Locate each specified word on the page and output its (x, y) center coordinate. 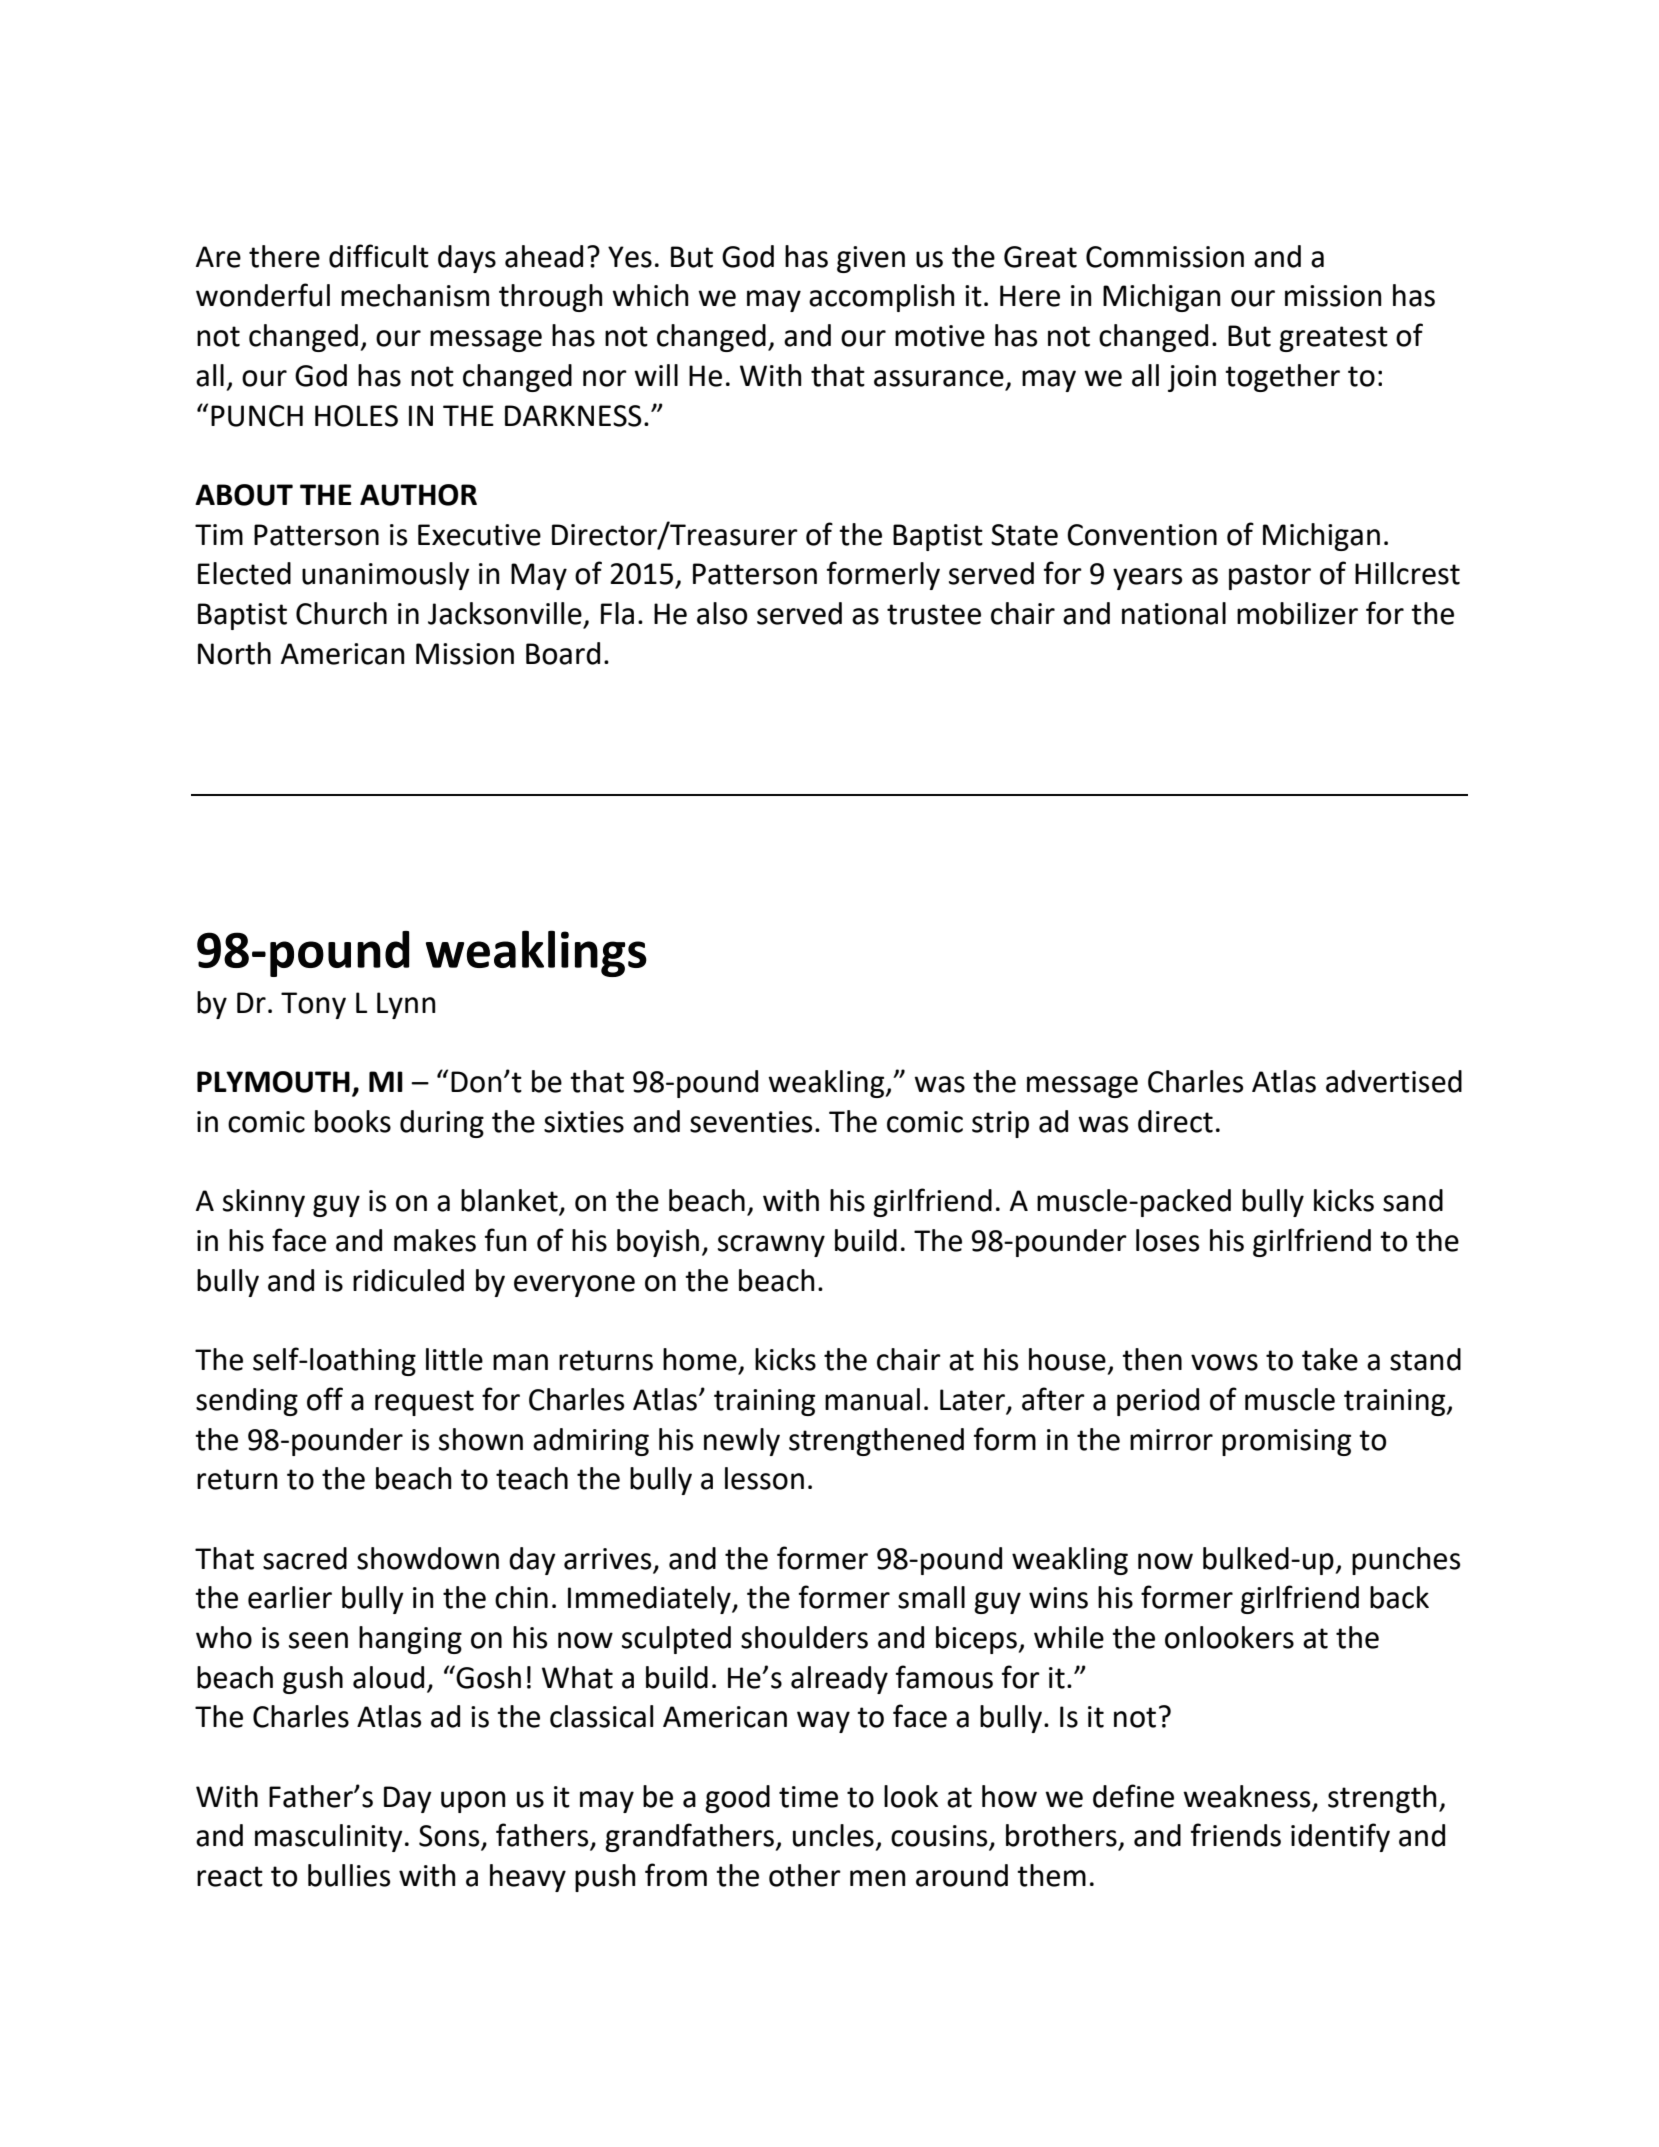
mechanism (415, 295)
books (353, 1121)
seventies (751, 1122)
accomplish (882, 298)
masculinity (329, 1838)
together (1282, 378)
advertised (1394, 1081)
